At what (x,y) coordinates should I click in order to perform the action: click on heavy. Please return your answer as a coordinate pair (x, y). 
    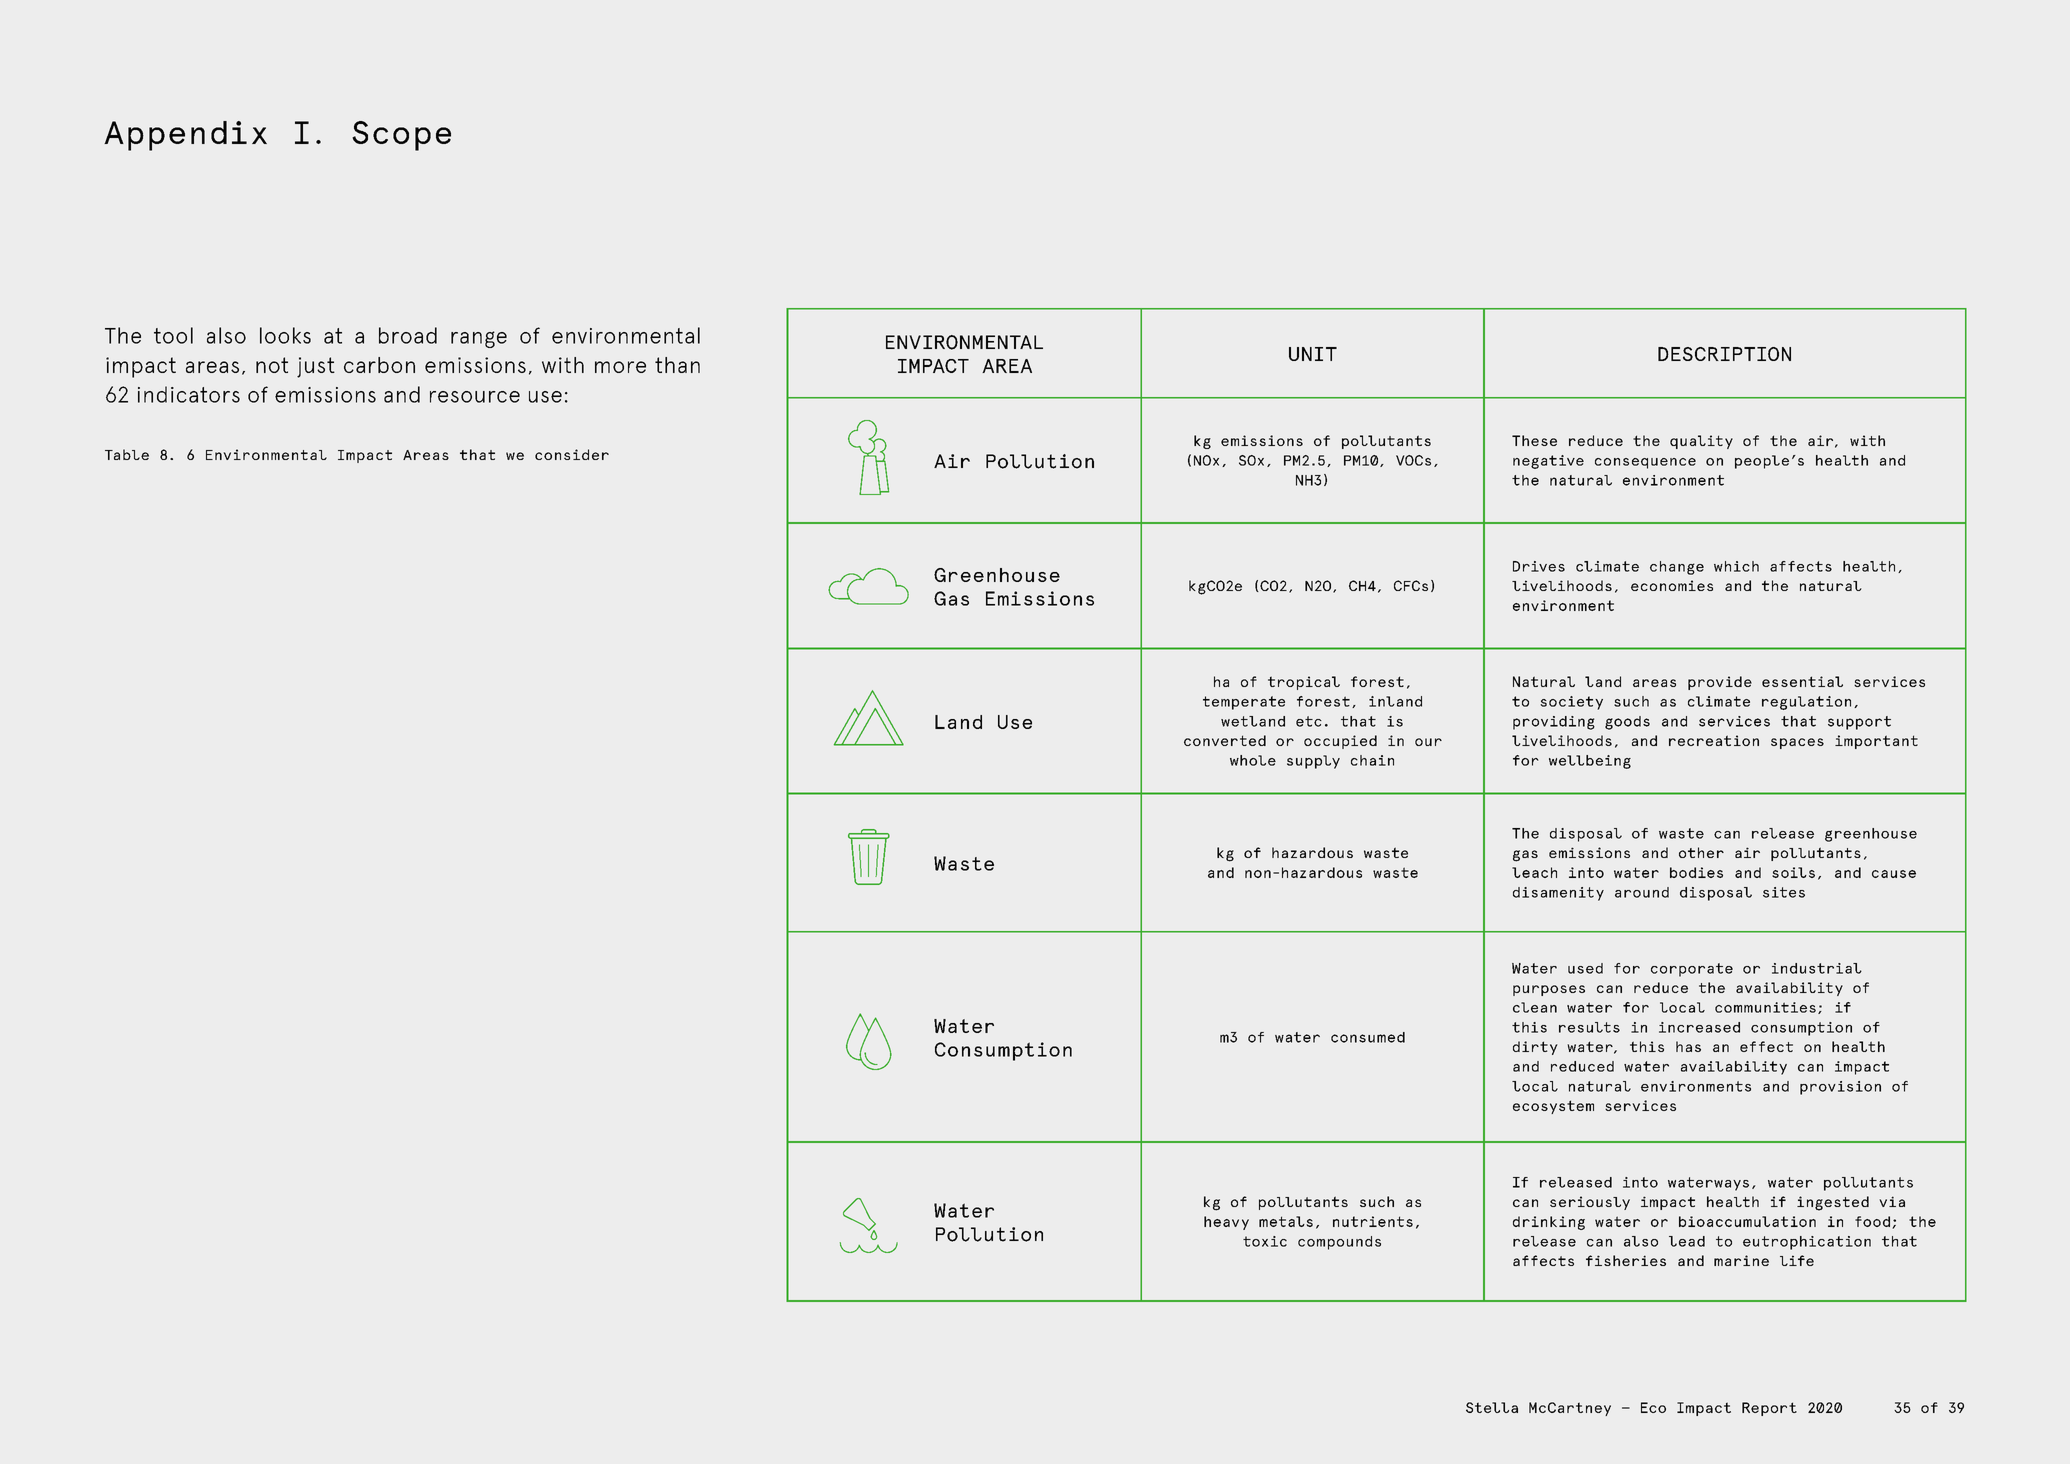
    Looking at the image, I should click on (1226, 1223).
